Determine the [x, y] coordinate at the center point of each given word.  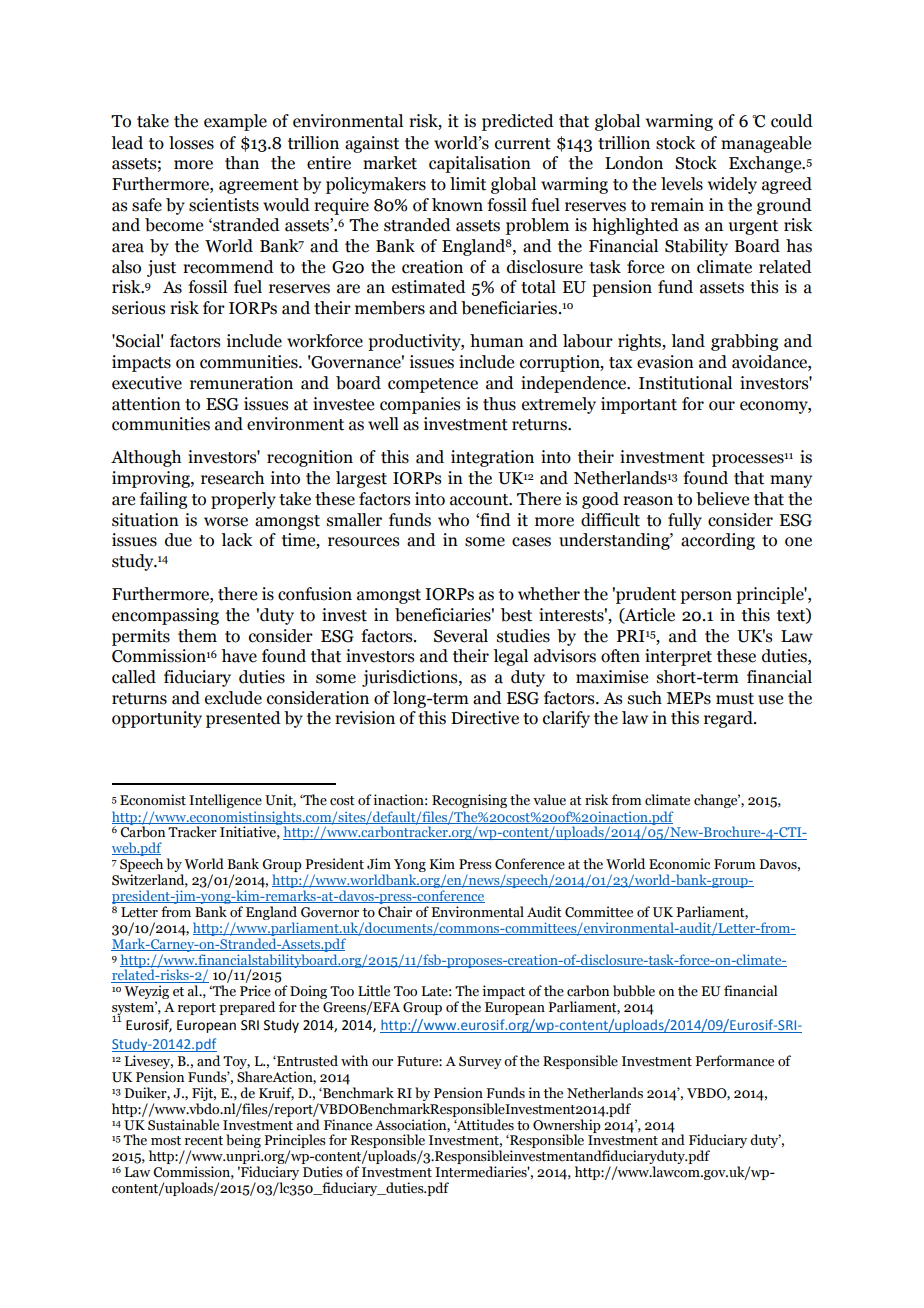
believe [722, 499]
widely [732, 185]
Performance [734, 1061]
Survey [480, 1062]
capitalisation [480, 164]
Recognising [469, 801]
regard [729, 719]
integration [492, 458]
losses [191, 143]
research [232, 478]
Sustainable [183, 1125]
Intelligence [225, 801]
